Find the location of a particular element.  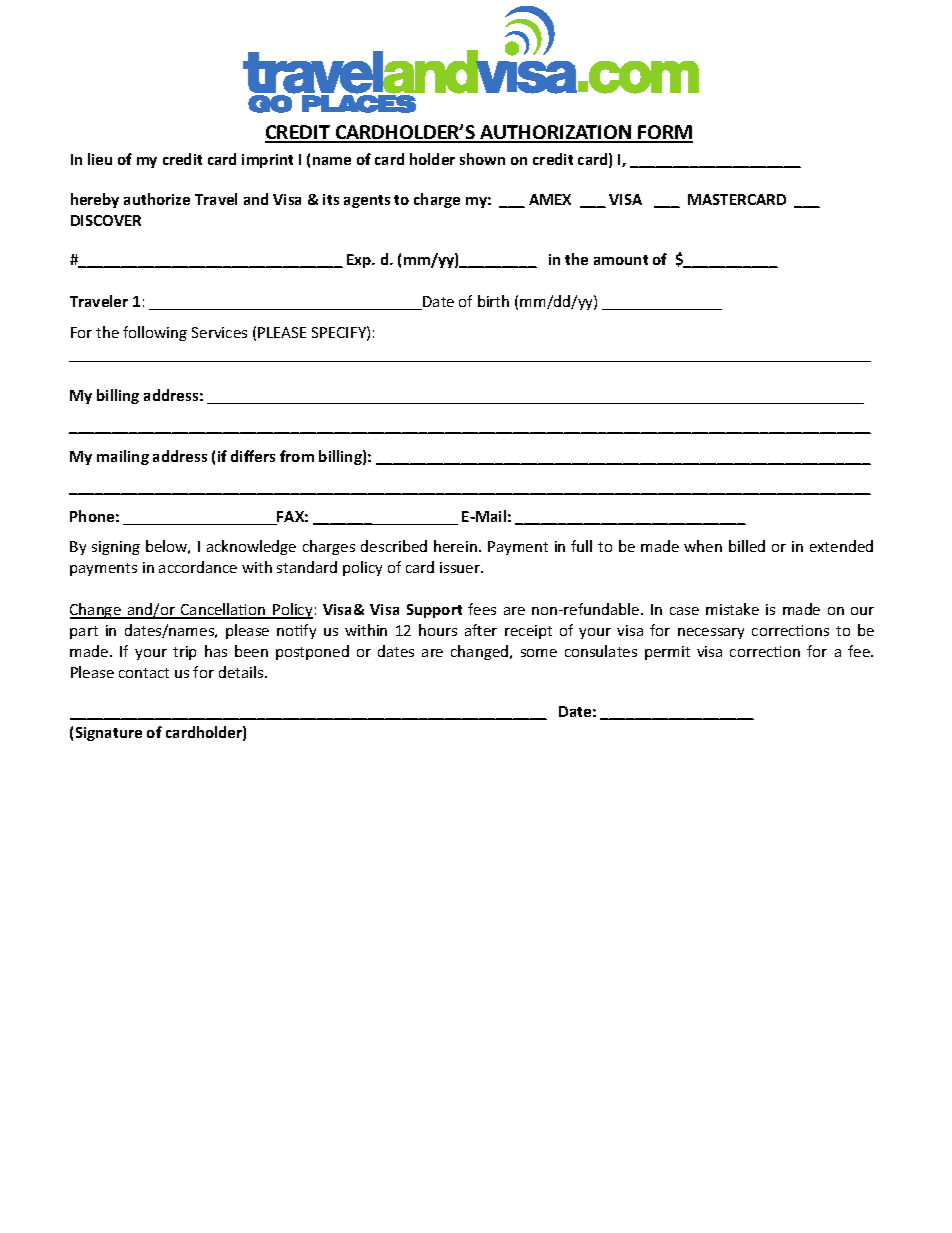

FORM is located at coordinates (665, 133).
